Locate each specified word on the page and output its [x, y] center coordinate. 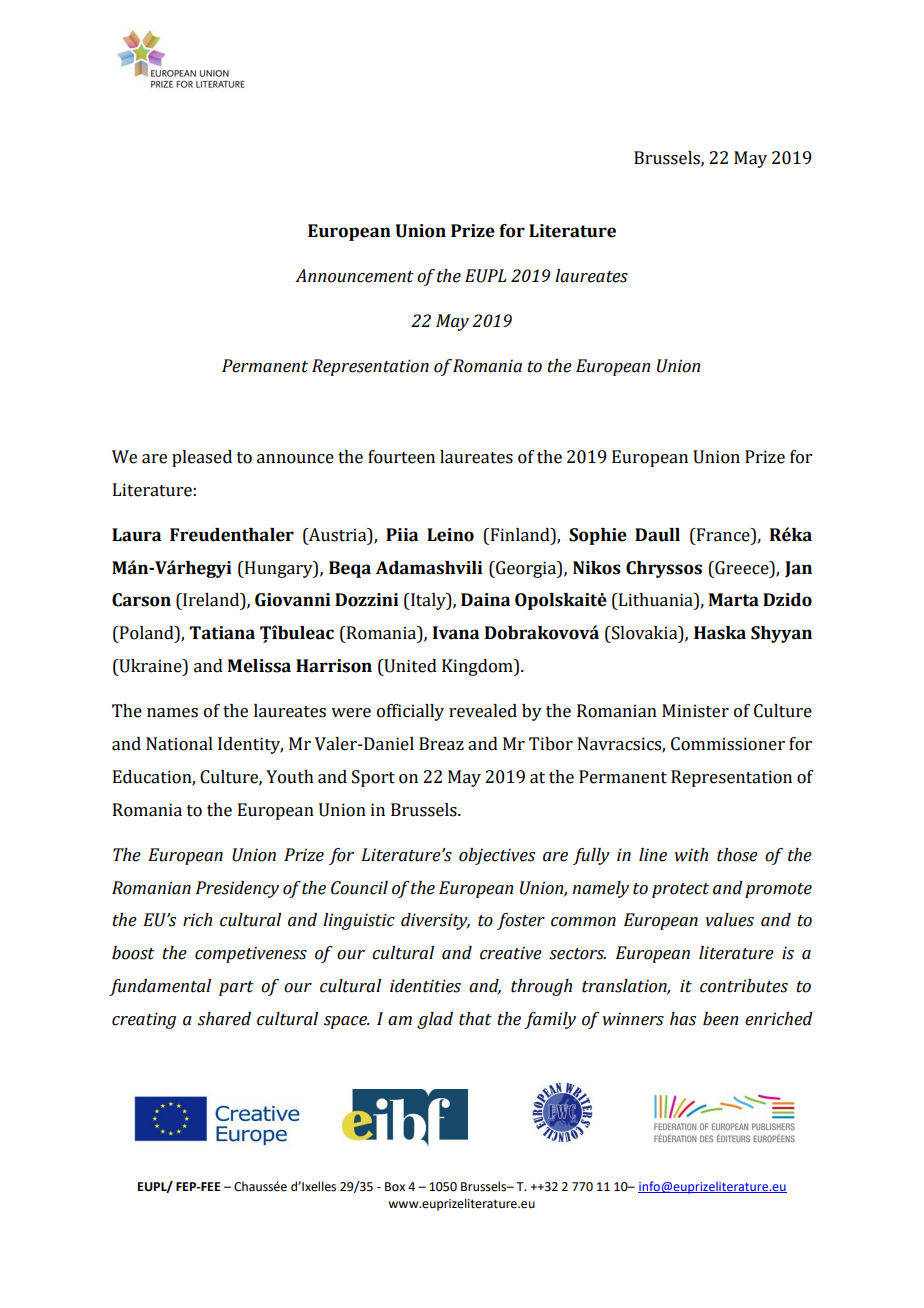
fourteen [401, 457]
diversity [435, 921]
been [720, 1019]
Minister [695, 711]
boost [133, 953]
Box [395, 1187]
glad [435, 1020]
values [730, 920]
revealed [483, 711]
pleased [202, 458]
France [723, 535]
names [172, 713]
